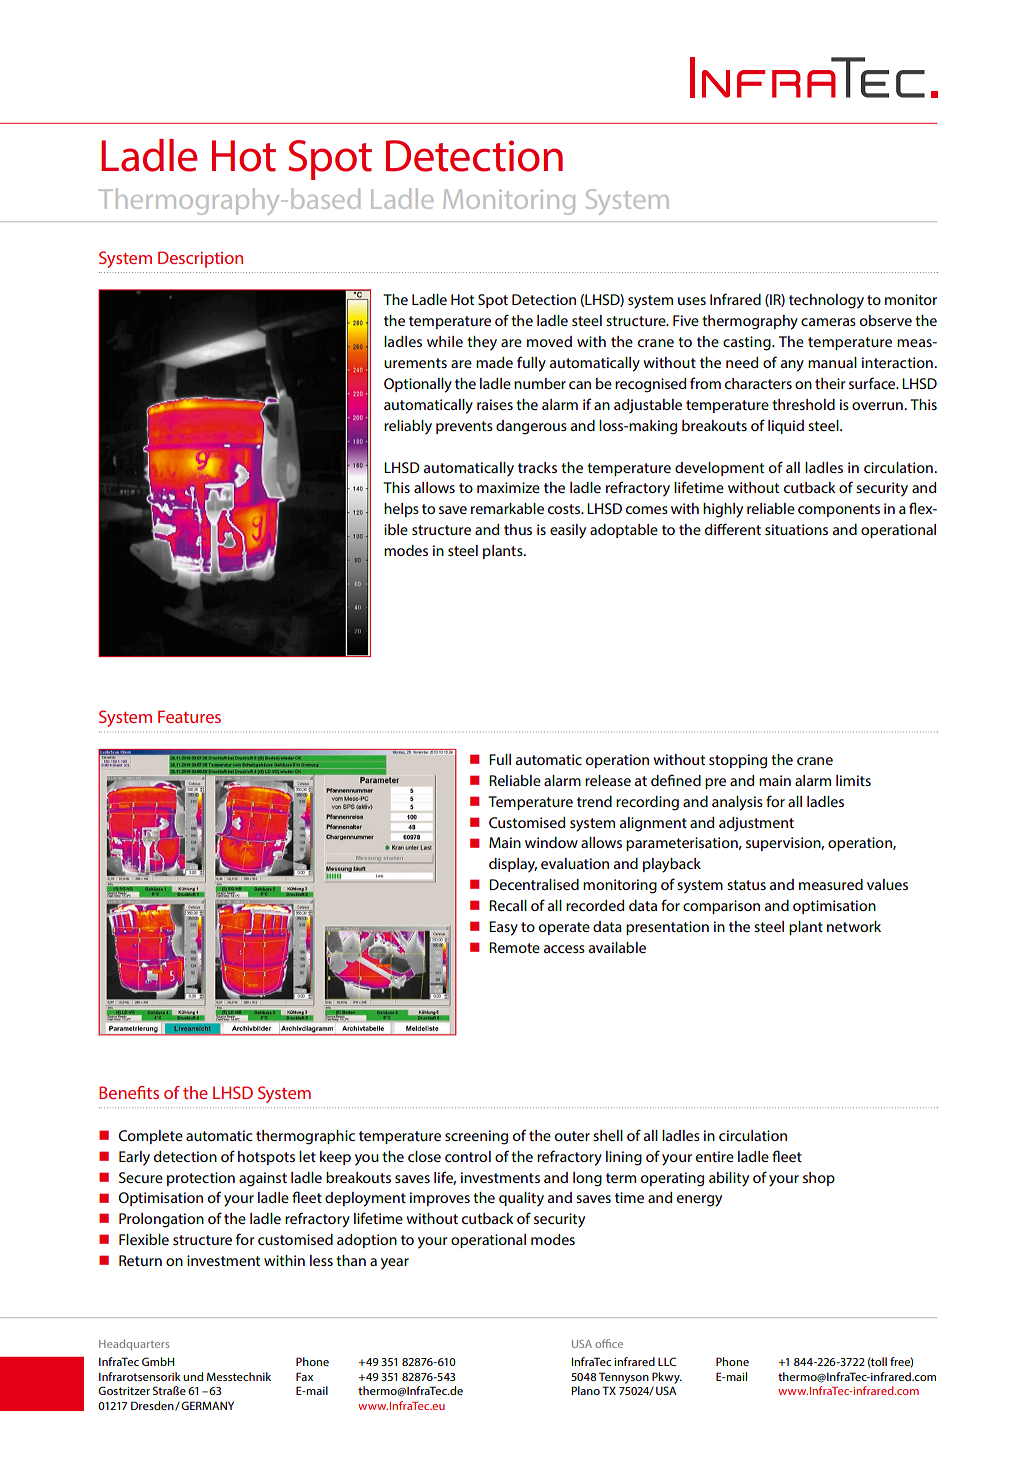 This document has height=1465, width=1036. I want to click on Remote, so click(514, 947).
